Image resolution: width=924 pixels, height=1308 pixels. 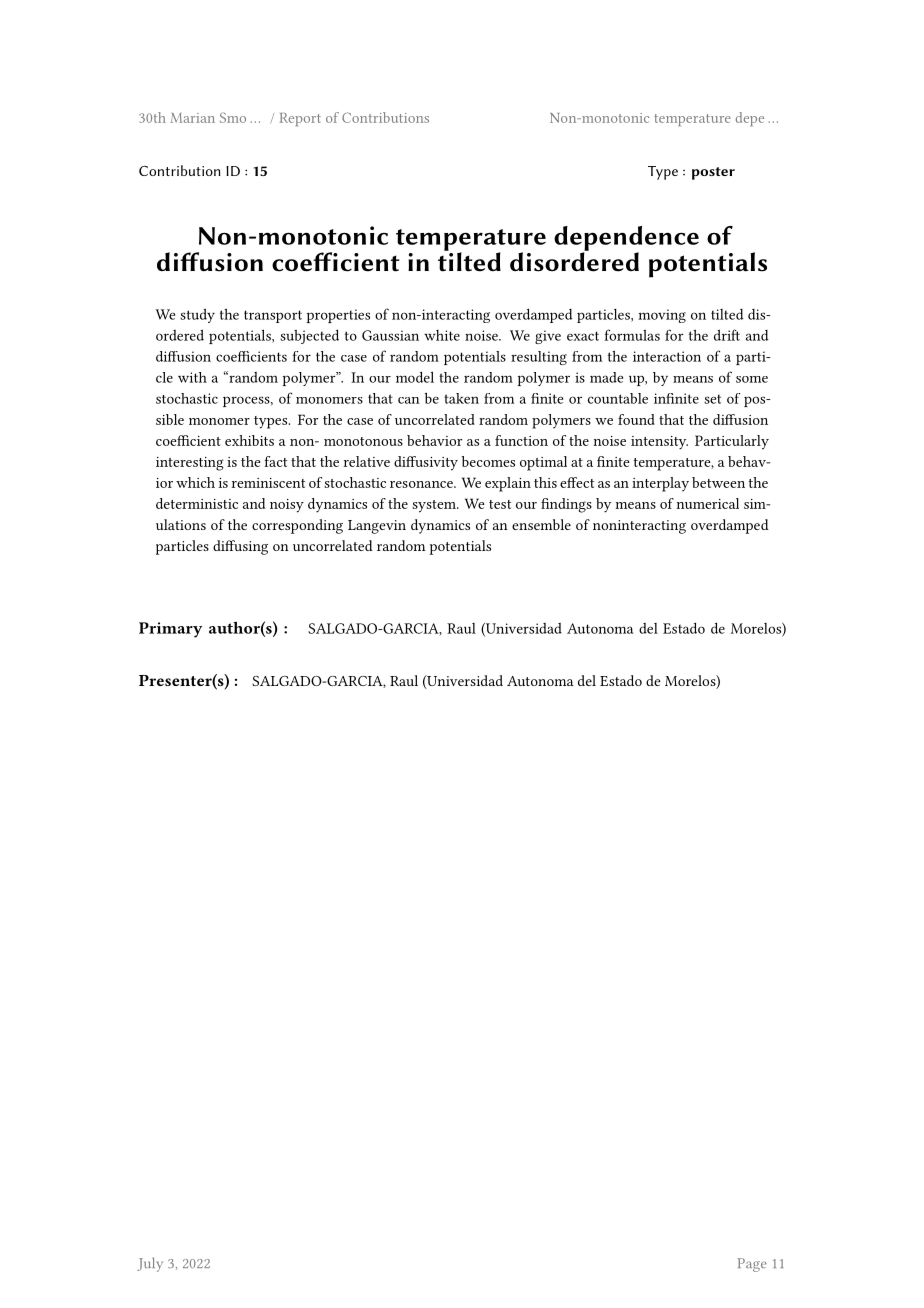 What do you see at coordinates (659, 443) in the image?
I see `intensity` at bounding box center [659, 443].
